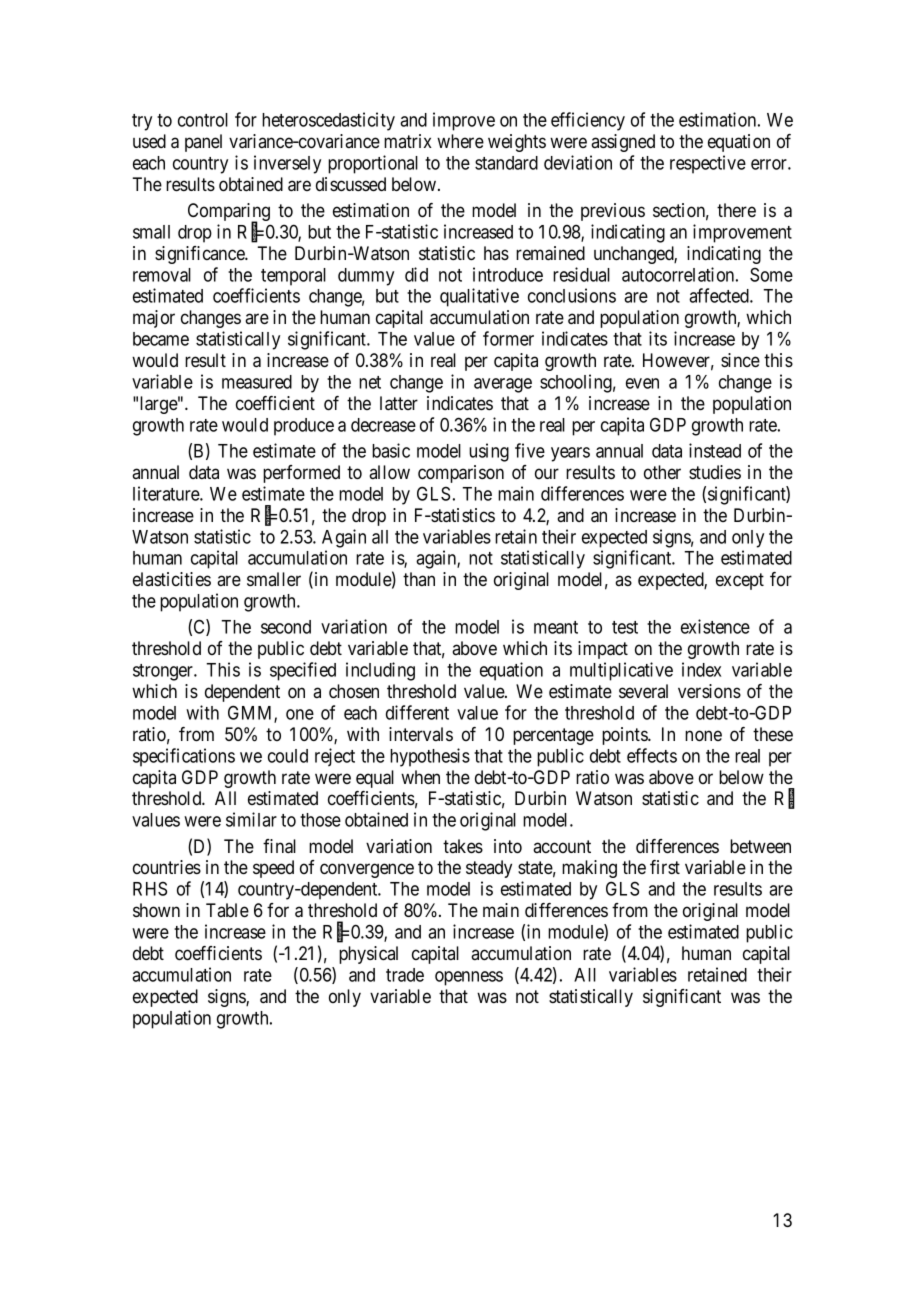 This screenshot has height=1308, width=924. What do you see at coordinates (227, 910) in the screenshot?
I see `Table` at bounding box center [227, 910].
